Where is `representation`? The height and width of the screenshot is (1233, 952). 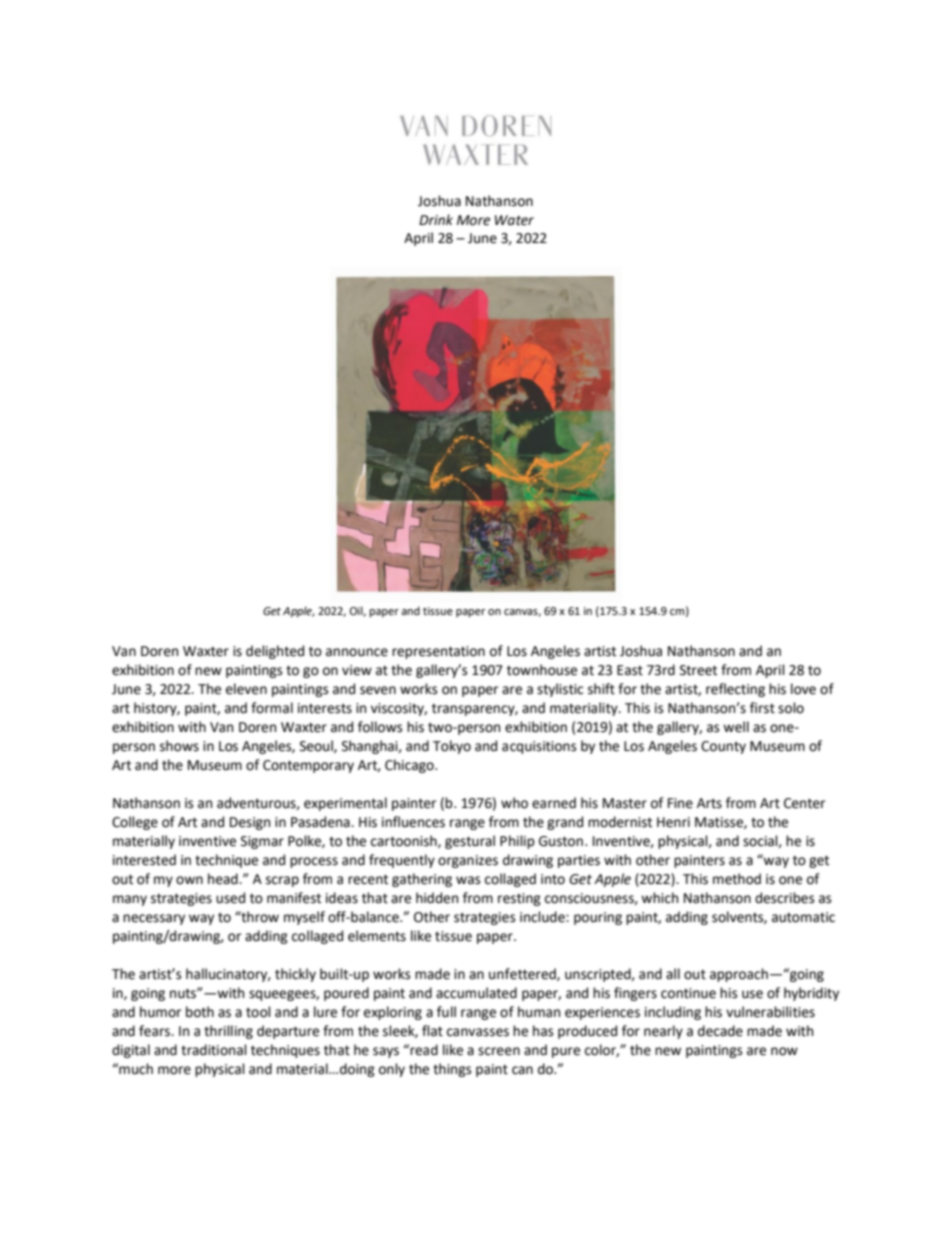 representation is located at coordinates (438, 652).
